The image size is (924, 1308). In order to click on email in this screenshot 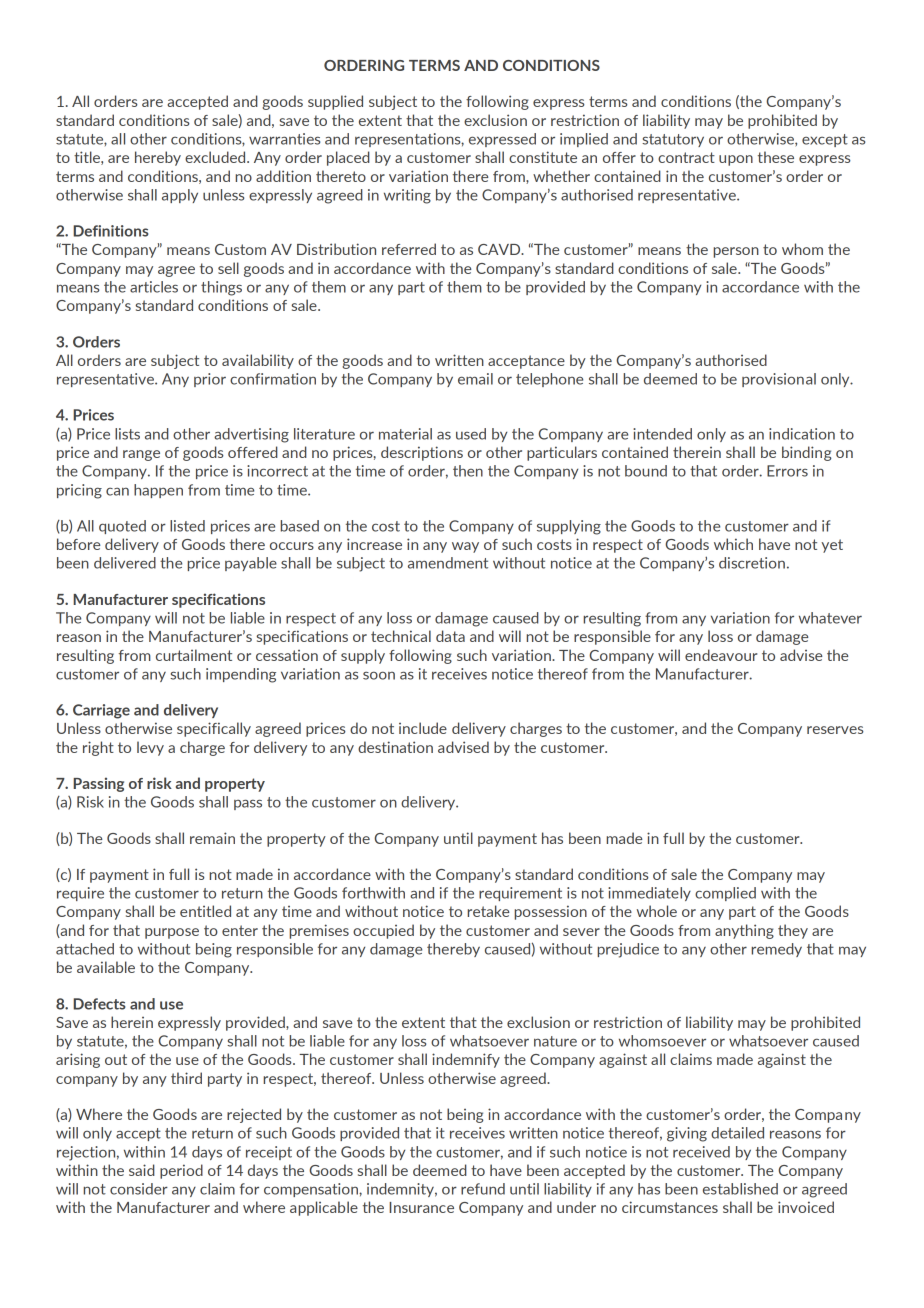, I will do `click(475, 379)`.
